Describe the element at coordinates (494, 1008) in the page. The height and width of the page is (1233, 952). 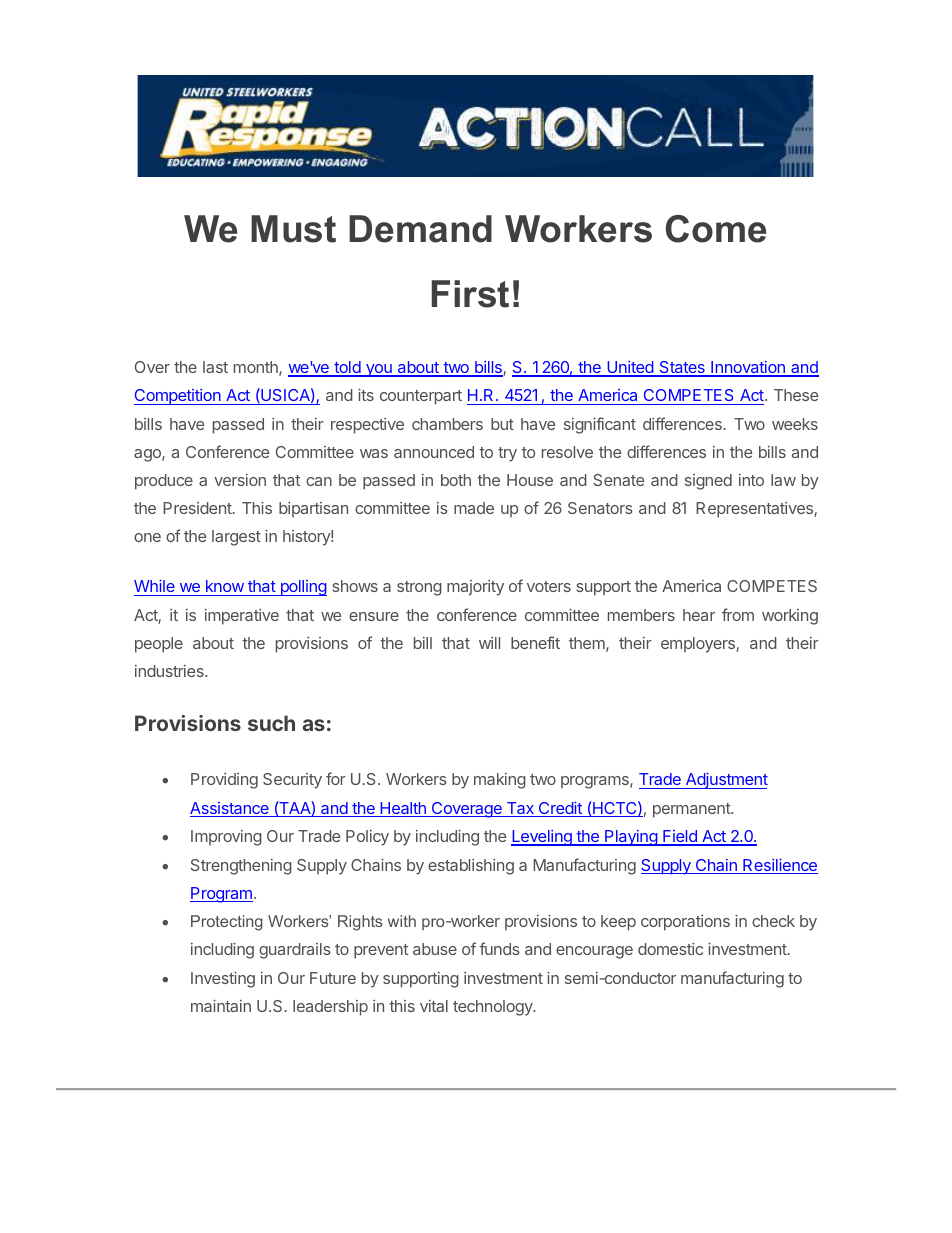
I see `technology` at that location.
